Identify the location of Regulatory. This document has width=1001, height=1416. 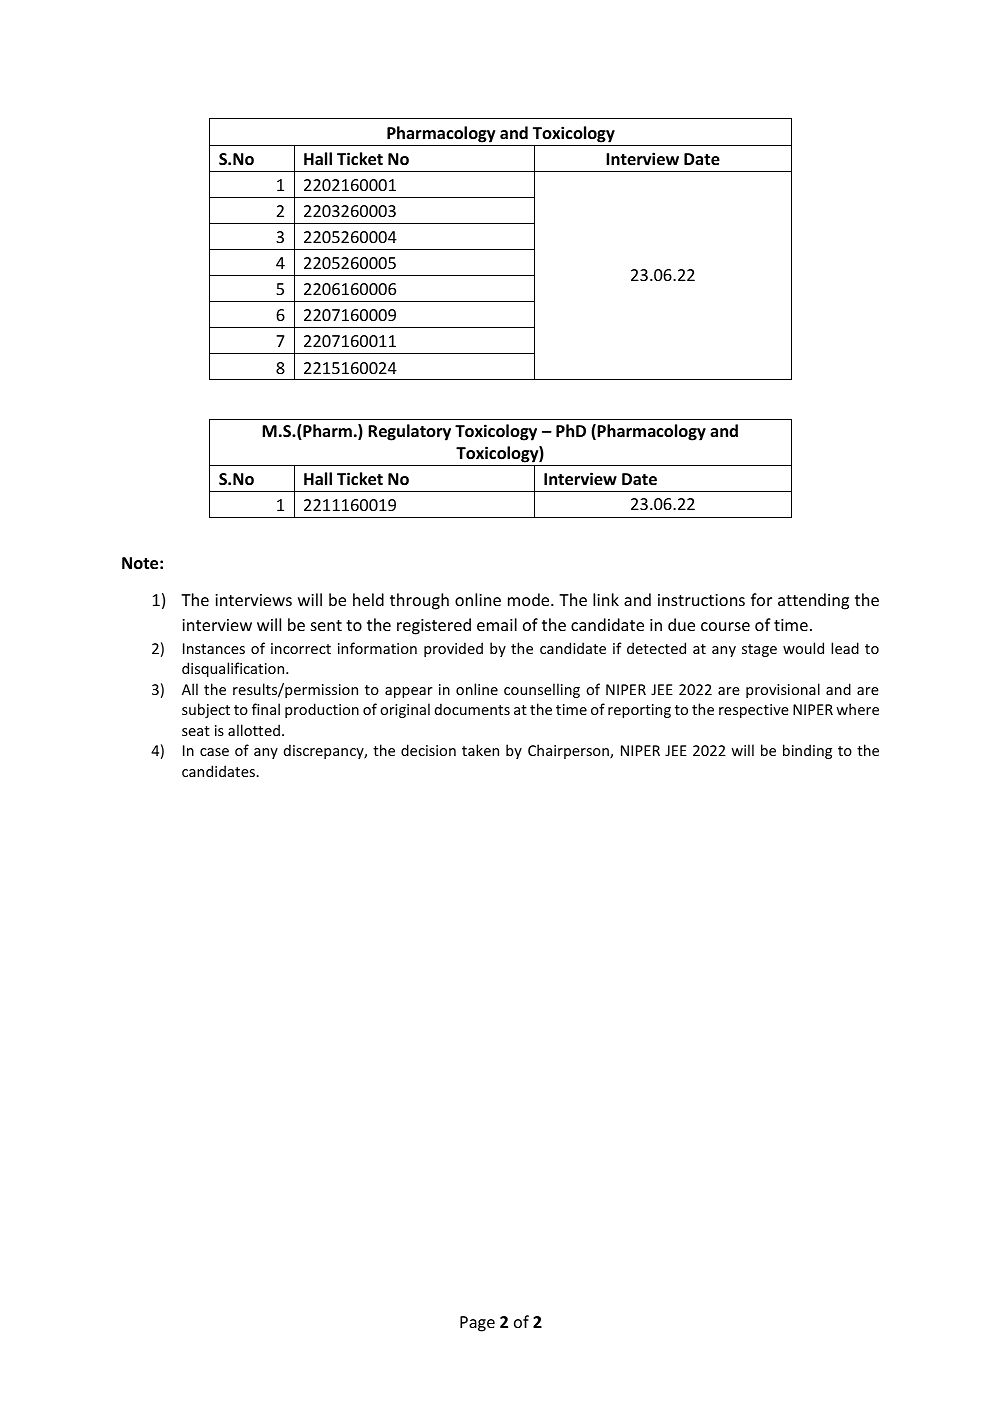
(409, 432).
